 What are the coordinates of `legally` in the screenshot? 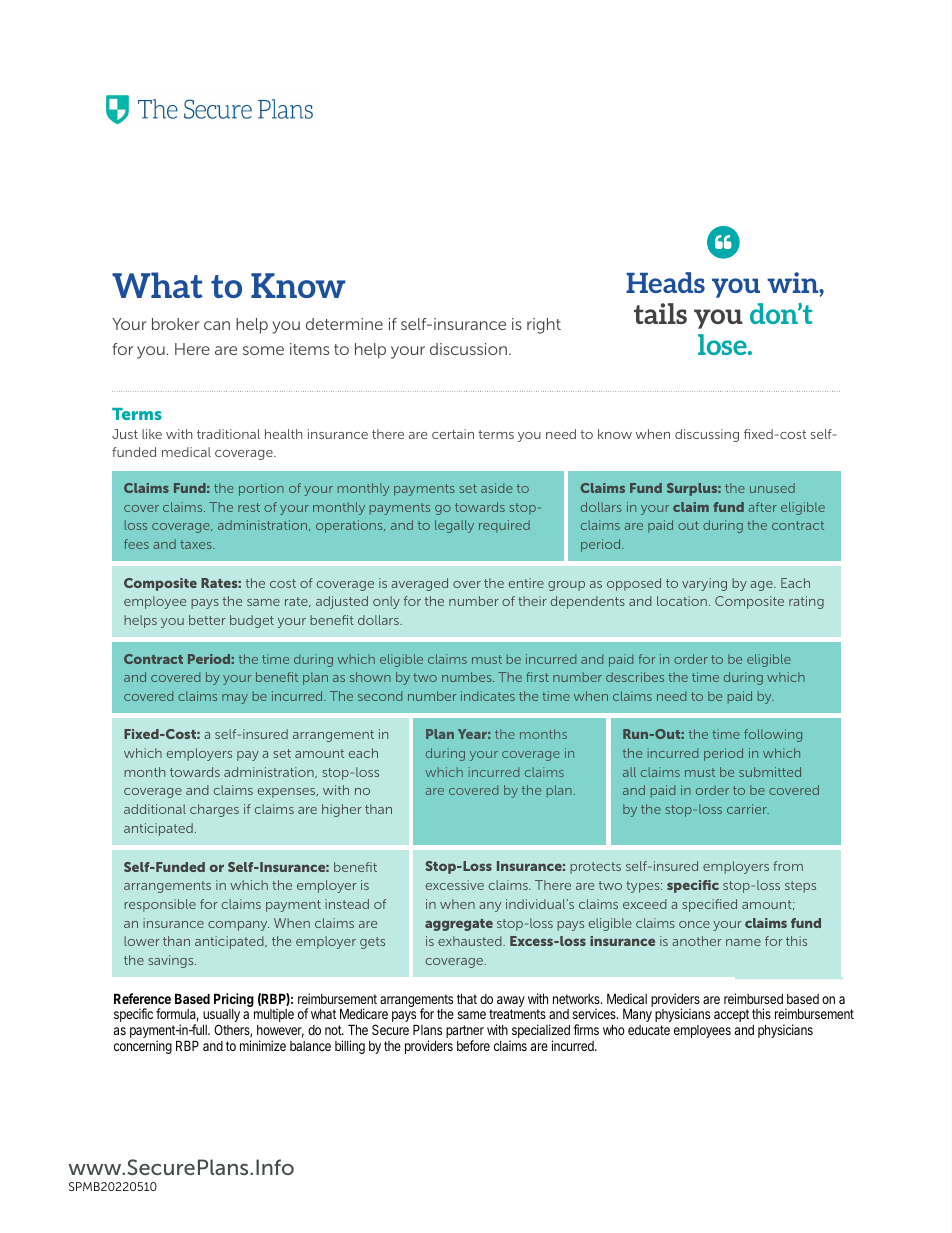 It's located at (454, 526).
